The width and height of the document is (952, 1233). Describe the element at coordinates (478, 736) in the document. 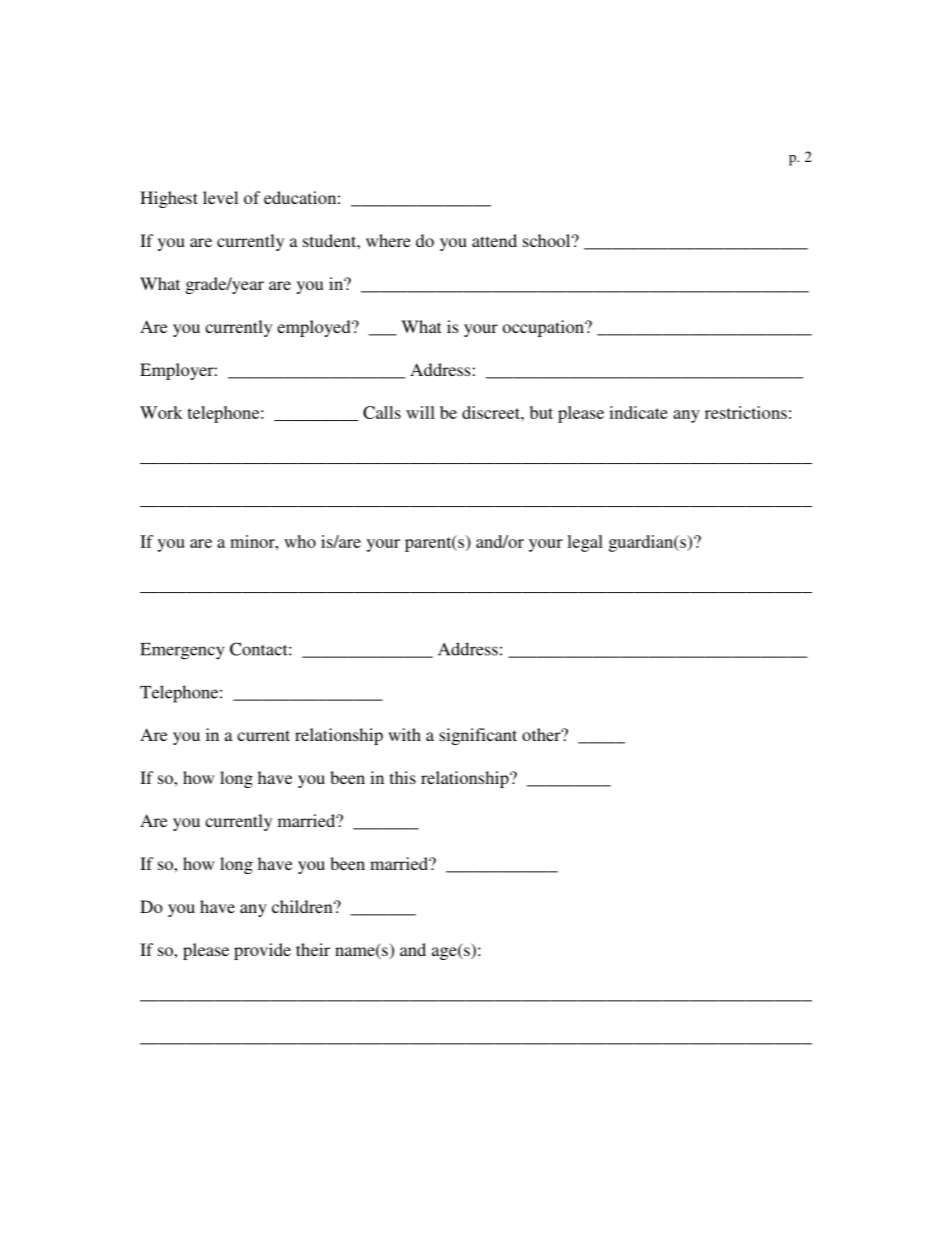

I see `significant` at that location.
